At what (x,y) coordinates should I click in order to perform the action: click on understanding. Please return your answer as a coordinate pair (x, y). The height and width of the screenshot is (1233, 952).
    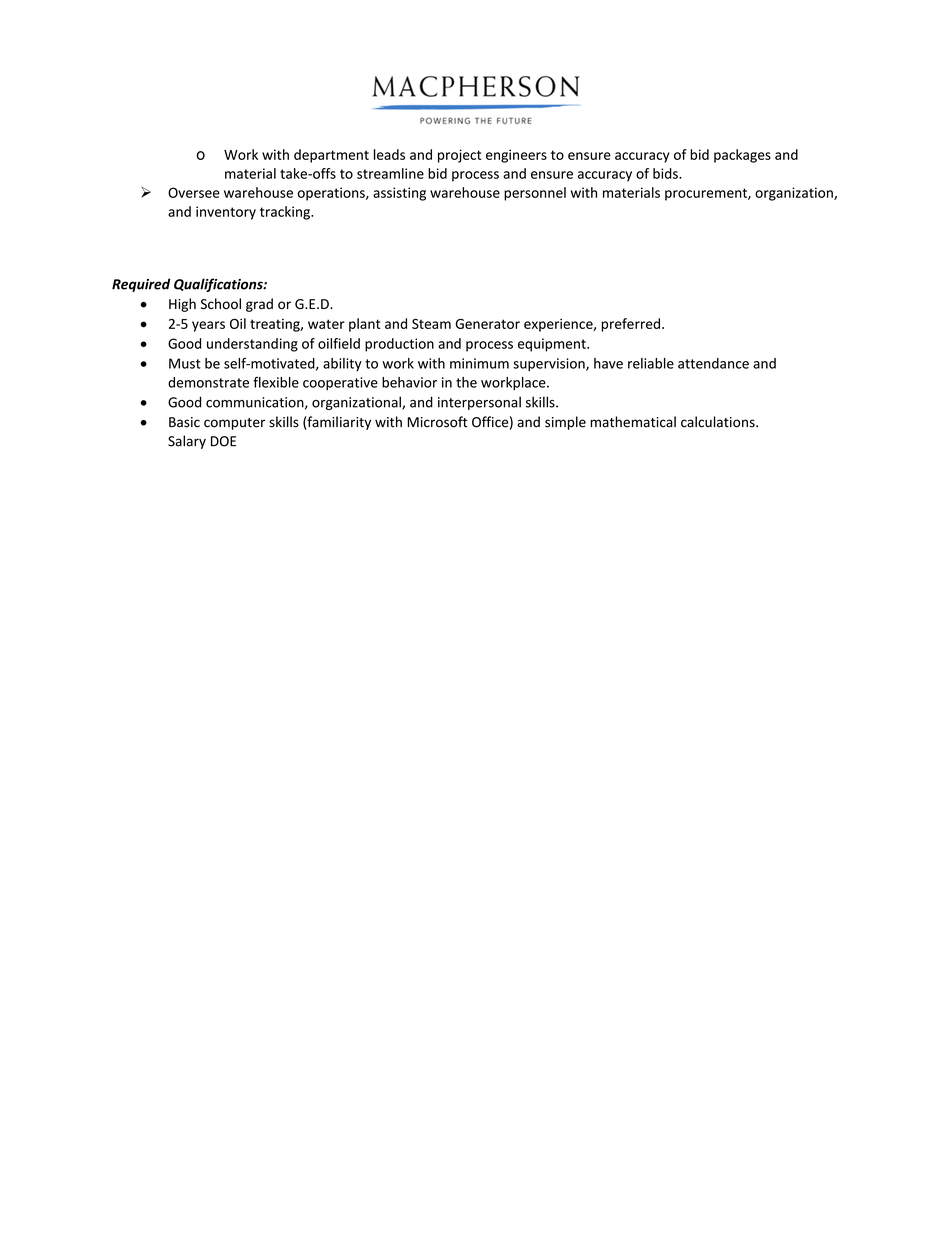
    Looking at the image, I should click on (252, 345).
